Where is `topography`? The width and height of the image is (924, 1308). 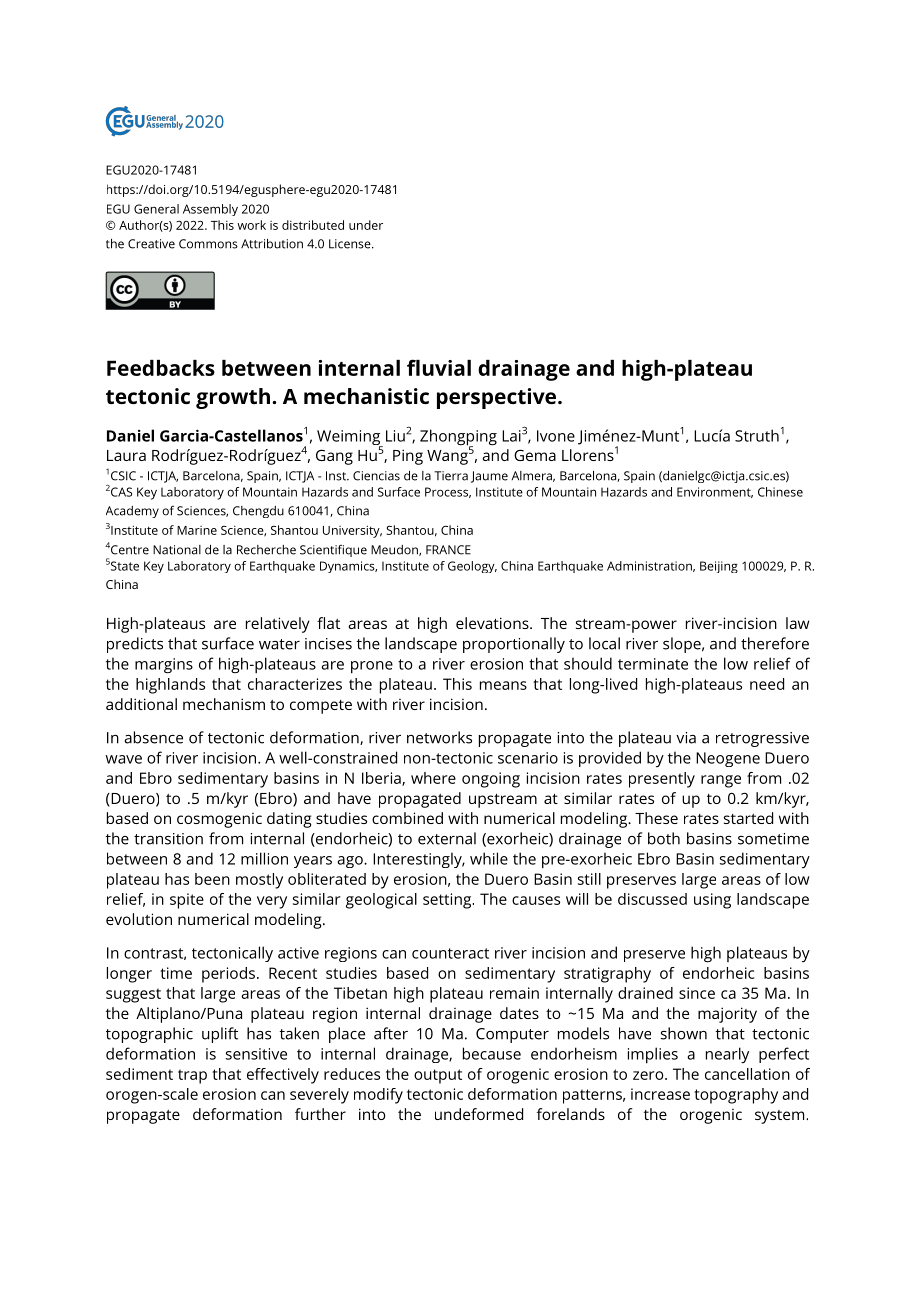
topography is located at coordinates (736, 1096).
